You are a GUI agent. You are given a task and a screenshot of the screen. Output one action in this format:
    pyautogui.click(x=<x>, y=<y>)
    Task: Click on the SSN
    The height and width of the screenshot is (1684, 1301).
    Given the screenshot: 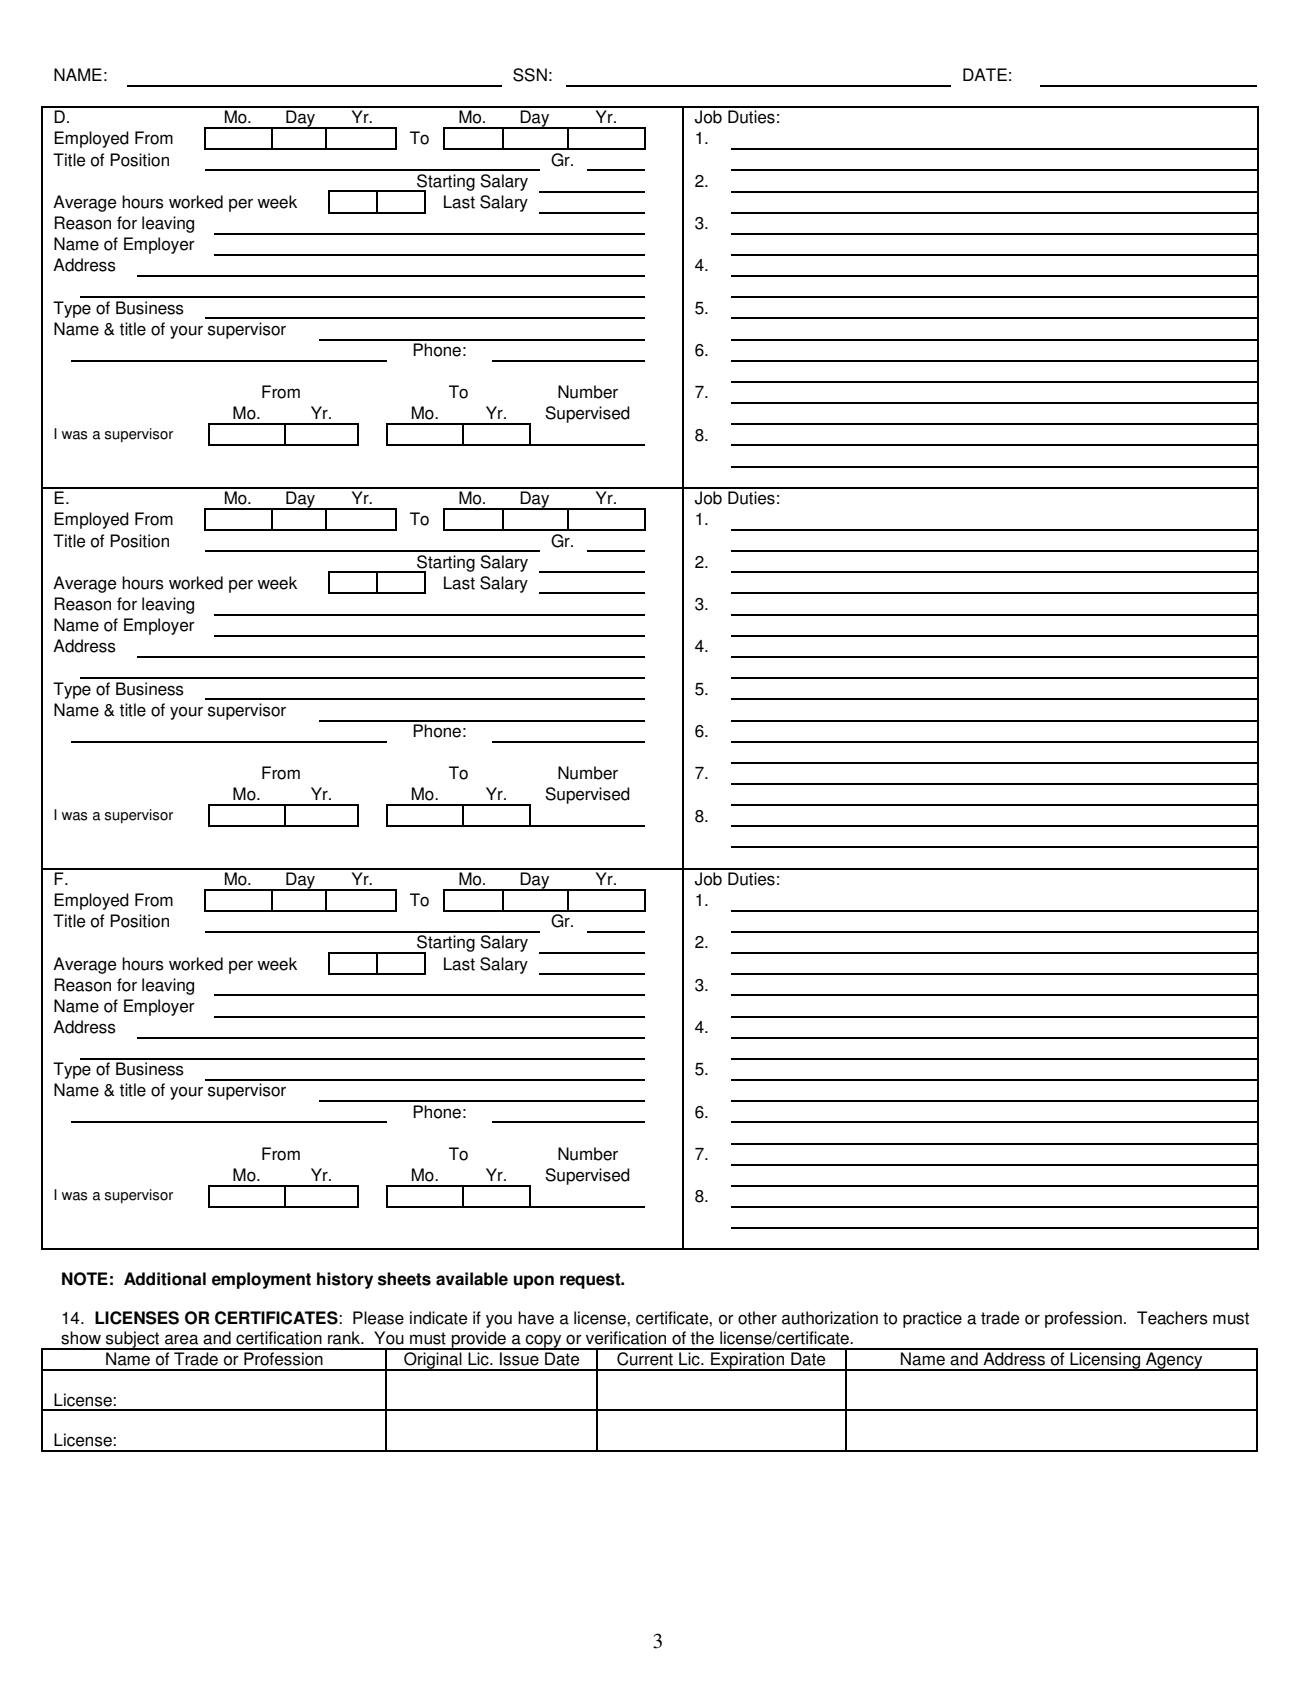 What is the action you would take?
    pyautogui.click(x=530, y=75)
